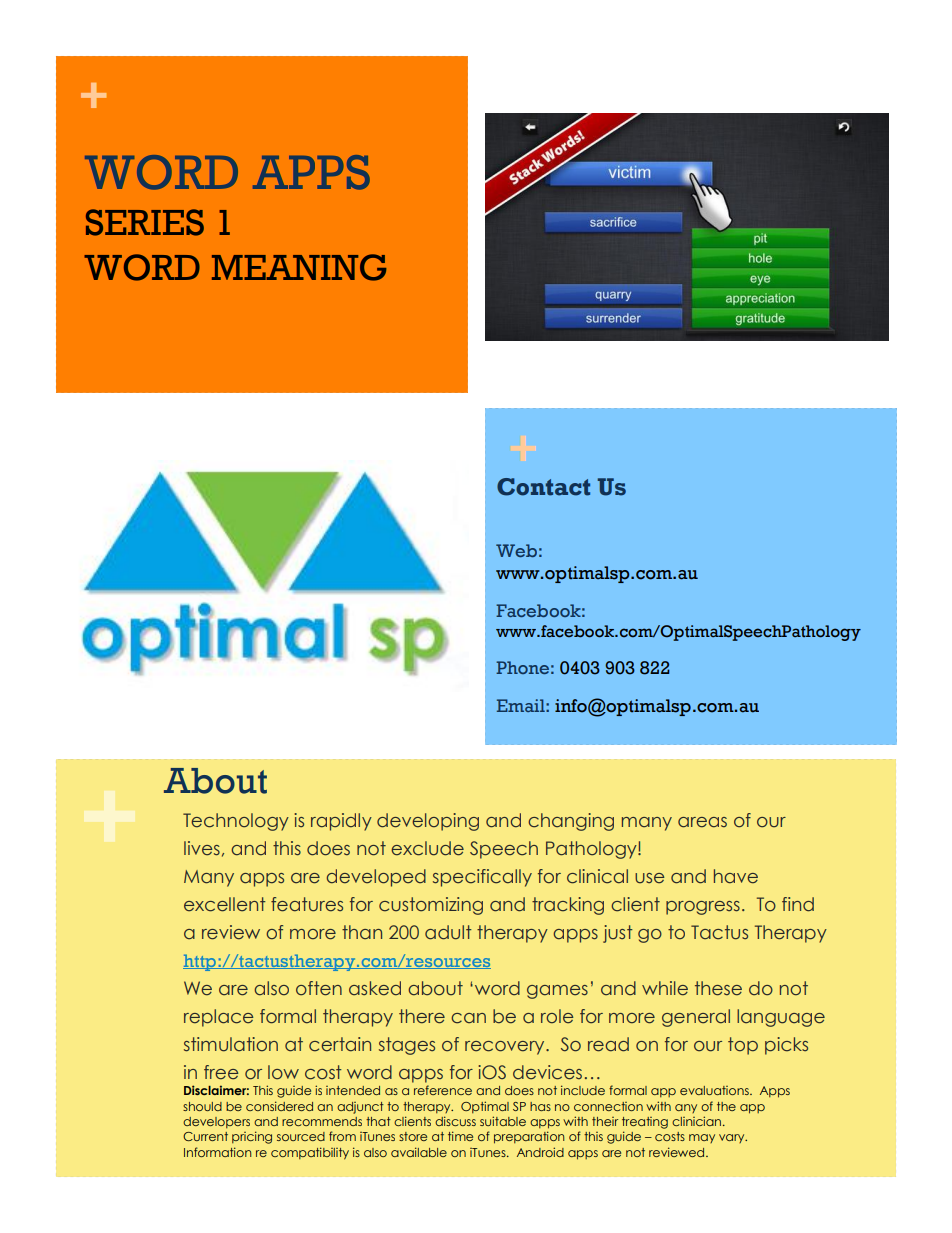  I want to click on areas, so click(702, 822).
